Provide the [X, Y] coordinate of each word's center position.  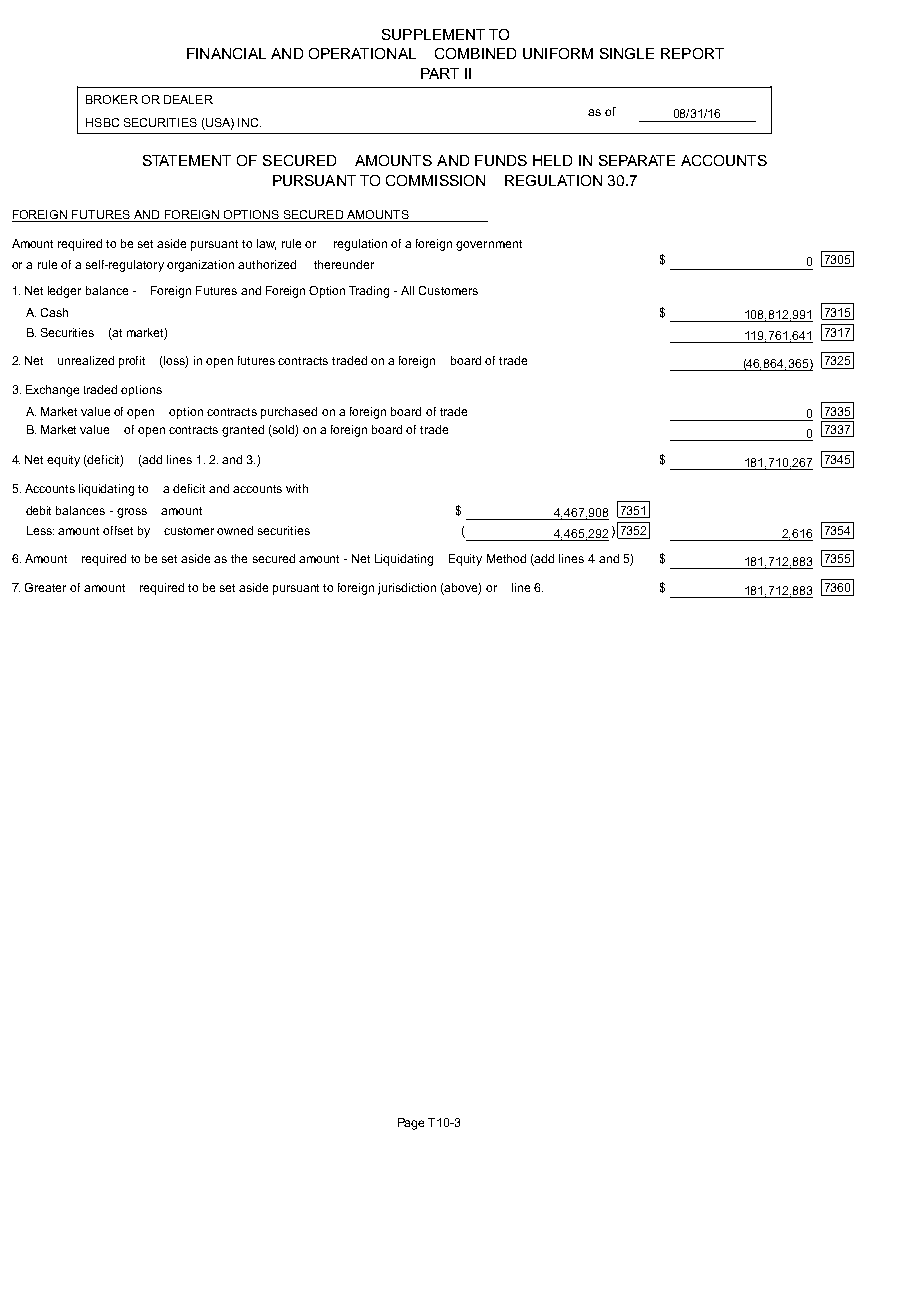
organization [200, 266]
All [407, 290]
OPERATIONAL [362, 53]
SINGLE [627, 53]
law [266, 244]
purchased [289, 413]
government [489, 245]
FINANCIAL [226, 53]
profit [132, 362]
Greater [45, 587]
